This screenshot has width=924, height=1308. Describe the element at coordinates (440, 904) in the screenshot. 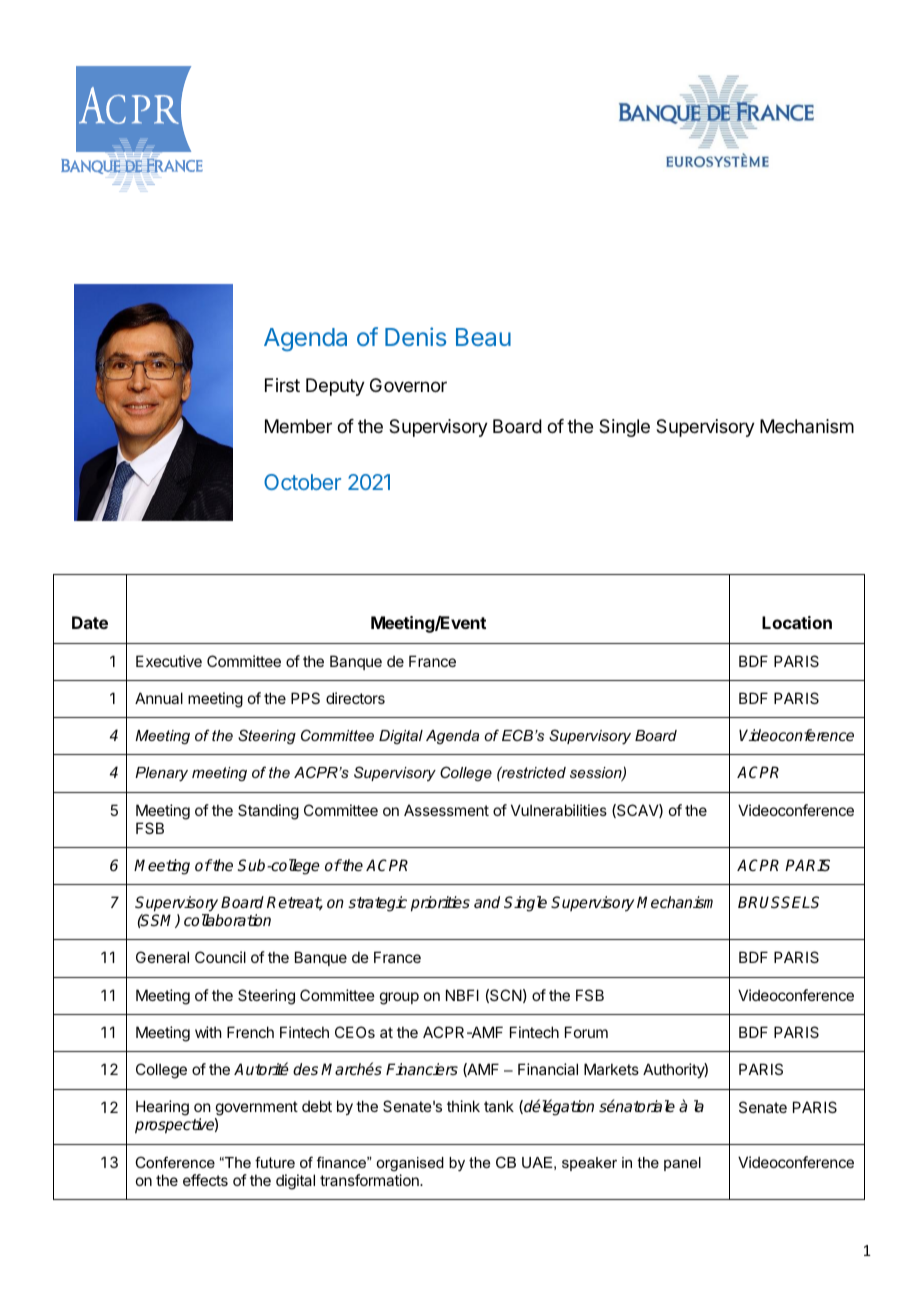

I see `priorities` at that location.
